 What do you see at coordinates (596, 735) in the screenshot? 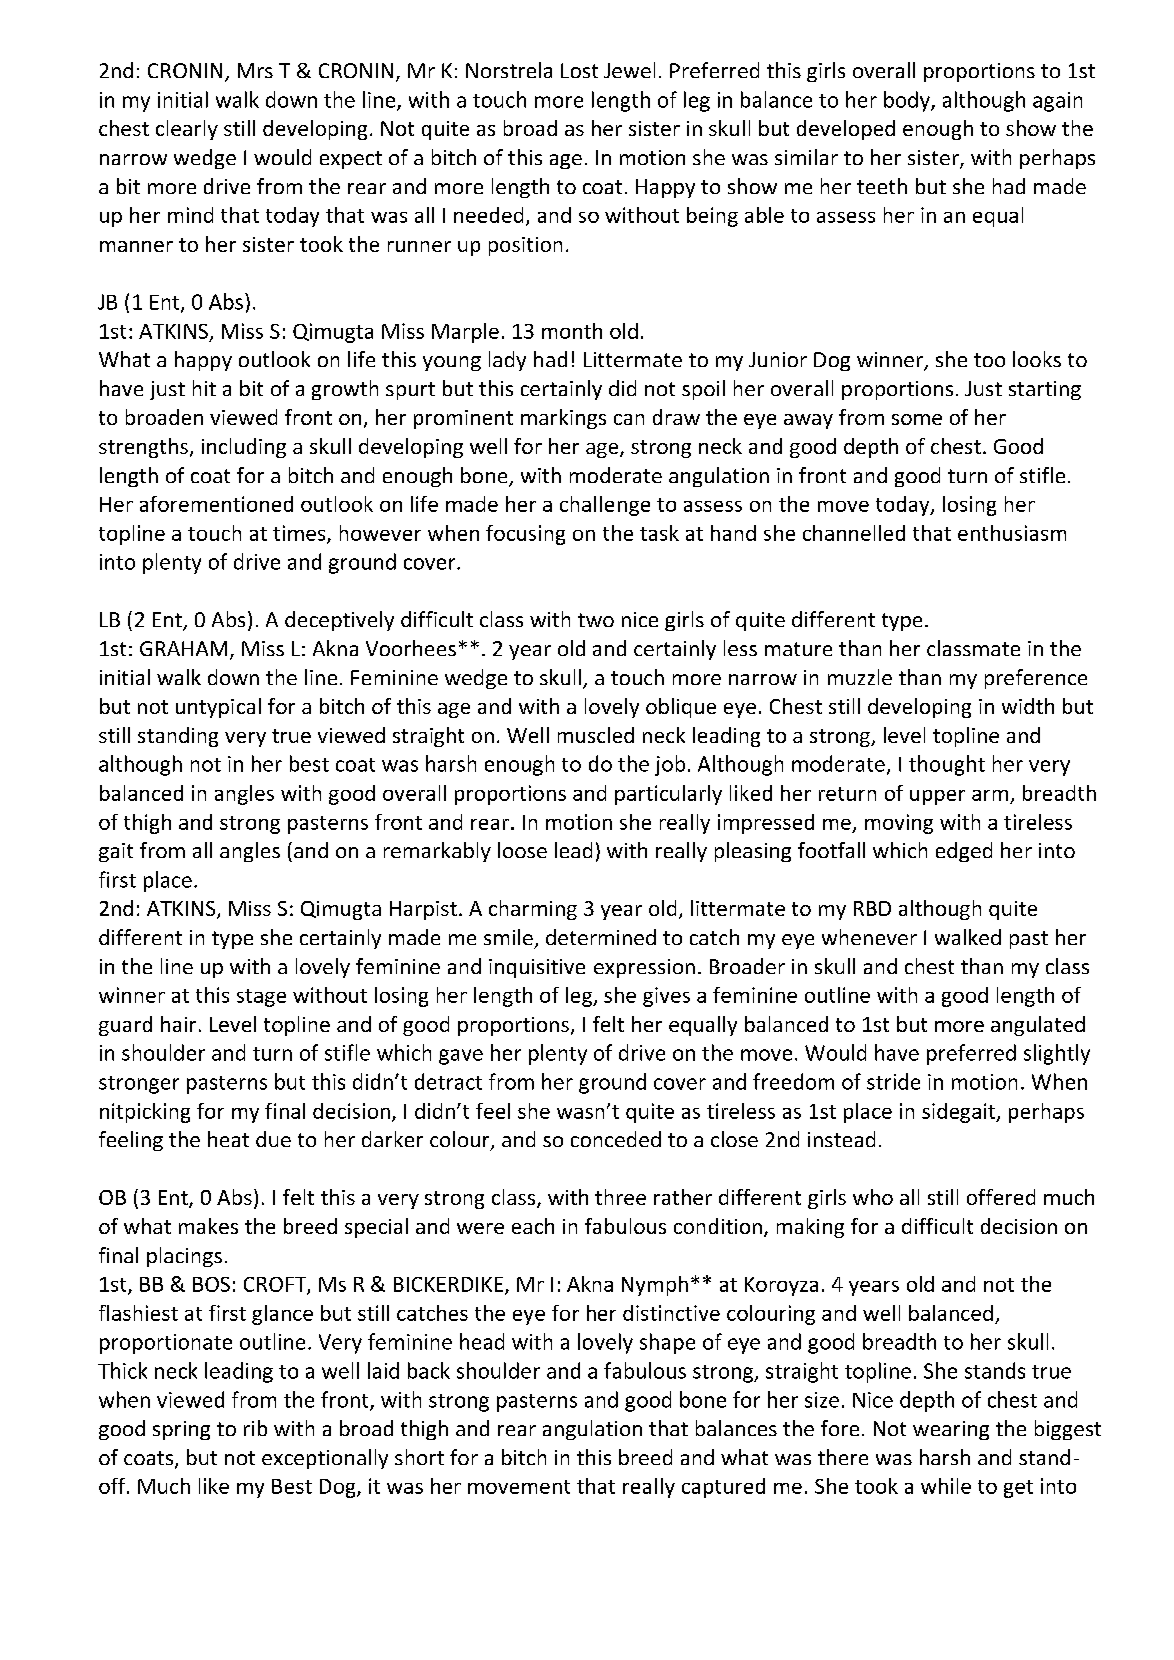
I see `muscled` at bounding box center [596, 735].
